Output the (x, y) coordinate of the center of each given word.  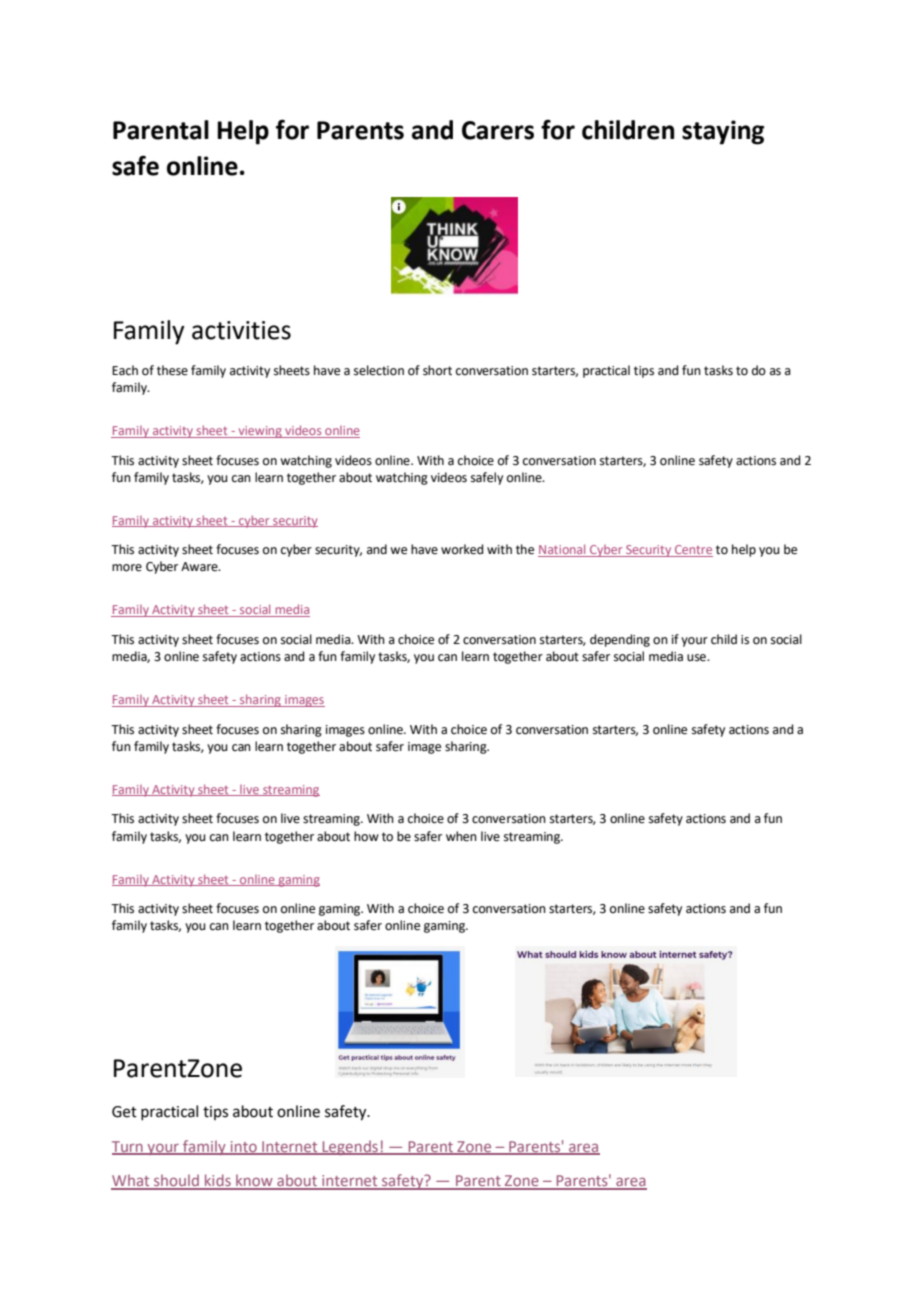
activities (241, 330)
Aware (200, 567)
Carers (498, 130)
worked (462, 549)
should (176, 1181)
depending (620, 640)
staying (723, 132)
